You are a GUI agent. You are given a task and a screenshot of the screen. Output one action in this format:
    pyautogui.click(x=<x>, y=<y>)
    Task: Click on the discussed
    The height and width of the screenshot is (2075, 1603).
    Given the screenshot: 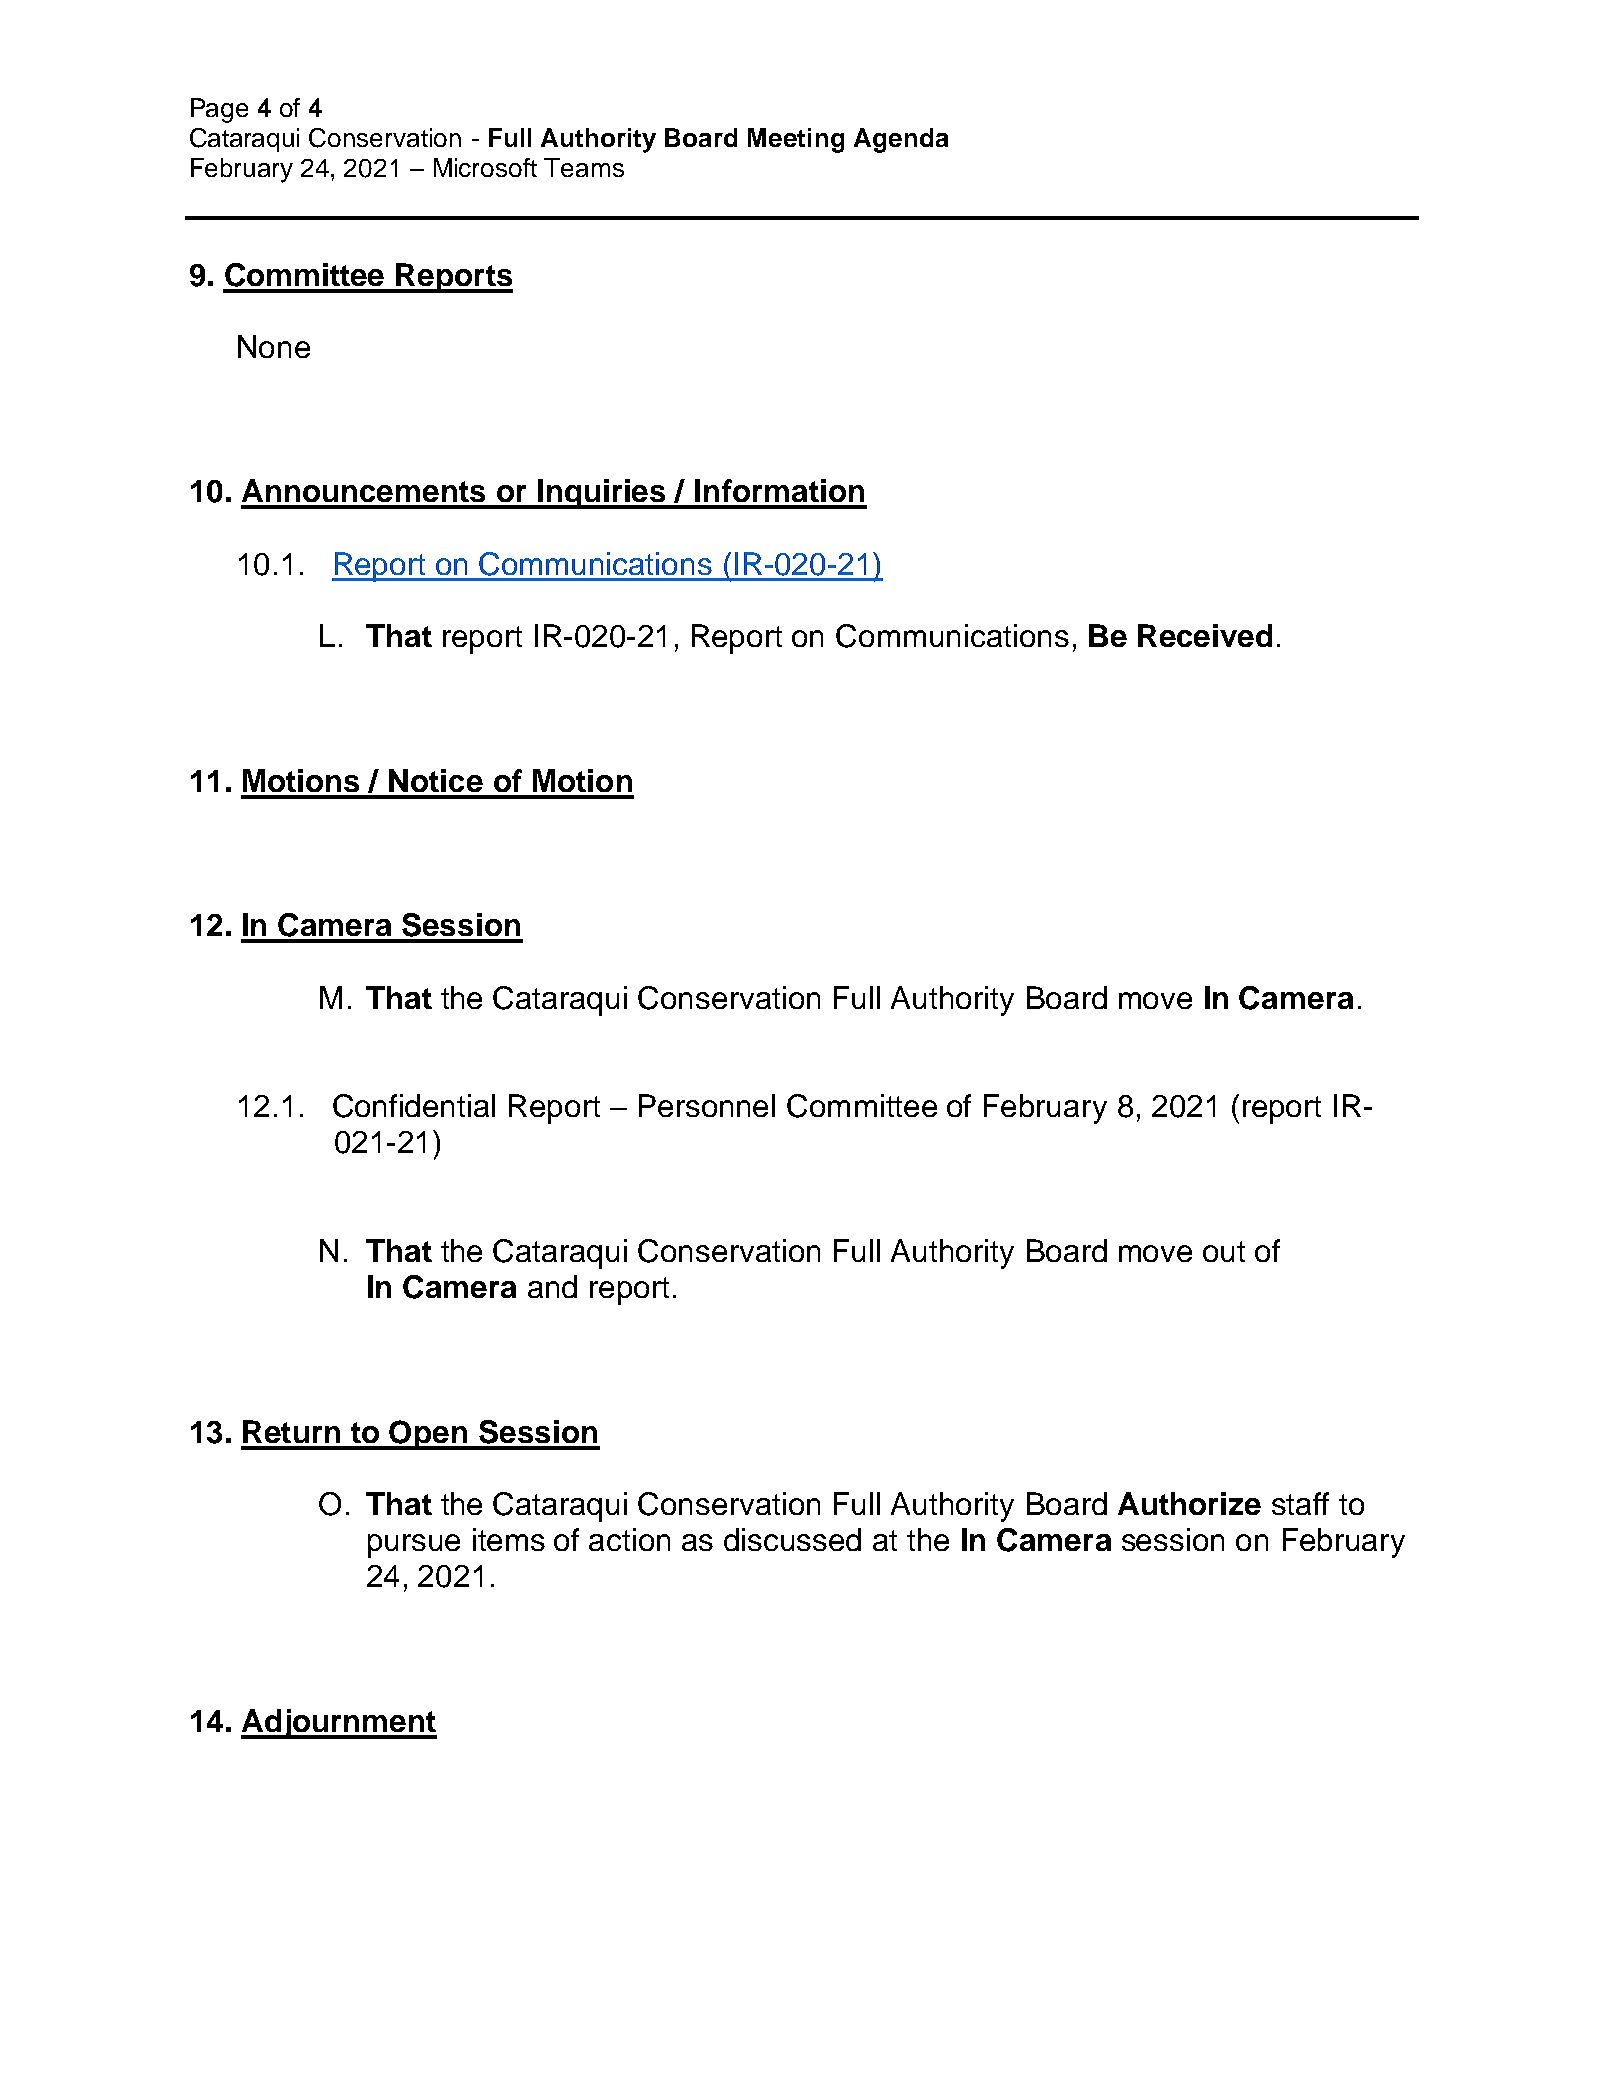 What is the action you would take?
    pyautogui.click(x=792, y=1539)
